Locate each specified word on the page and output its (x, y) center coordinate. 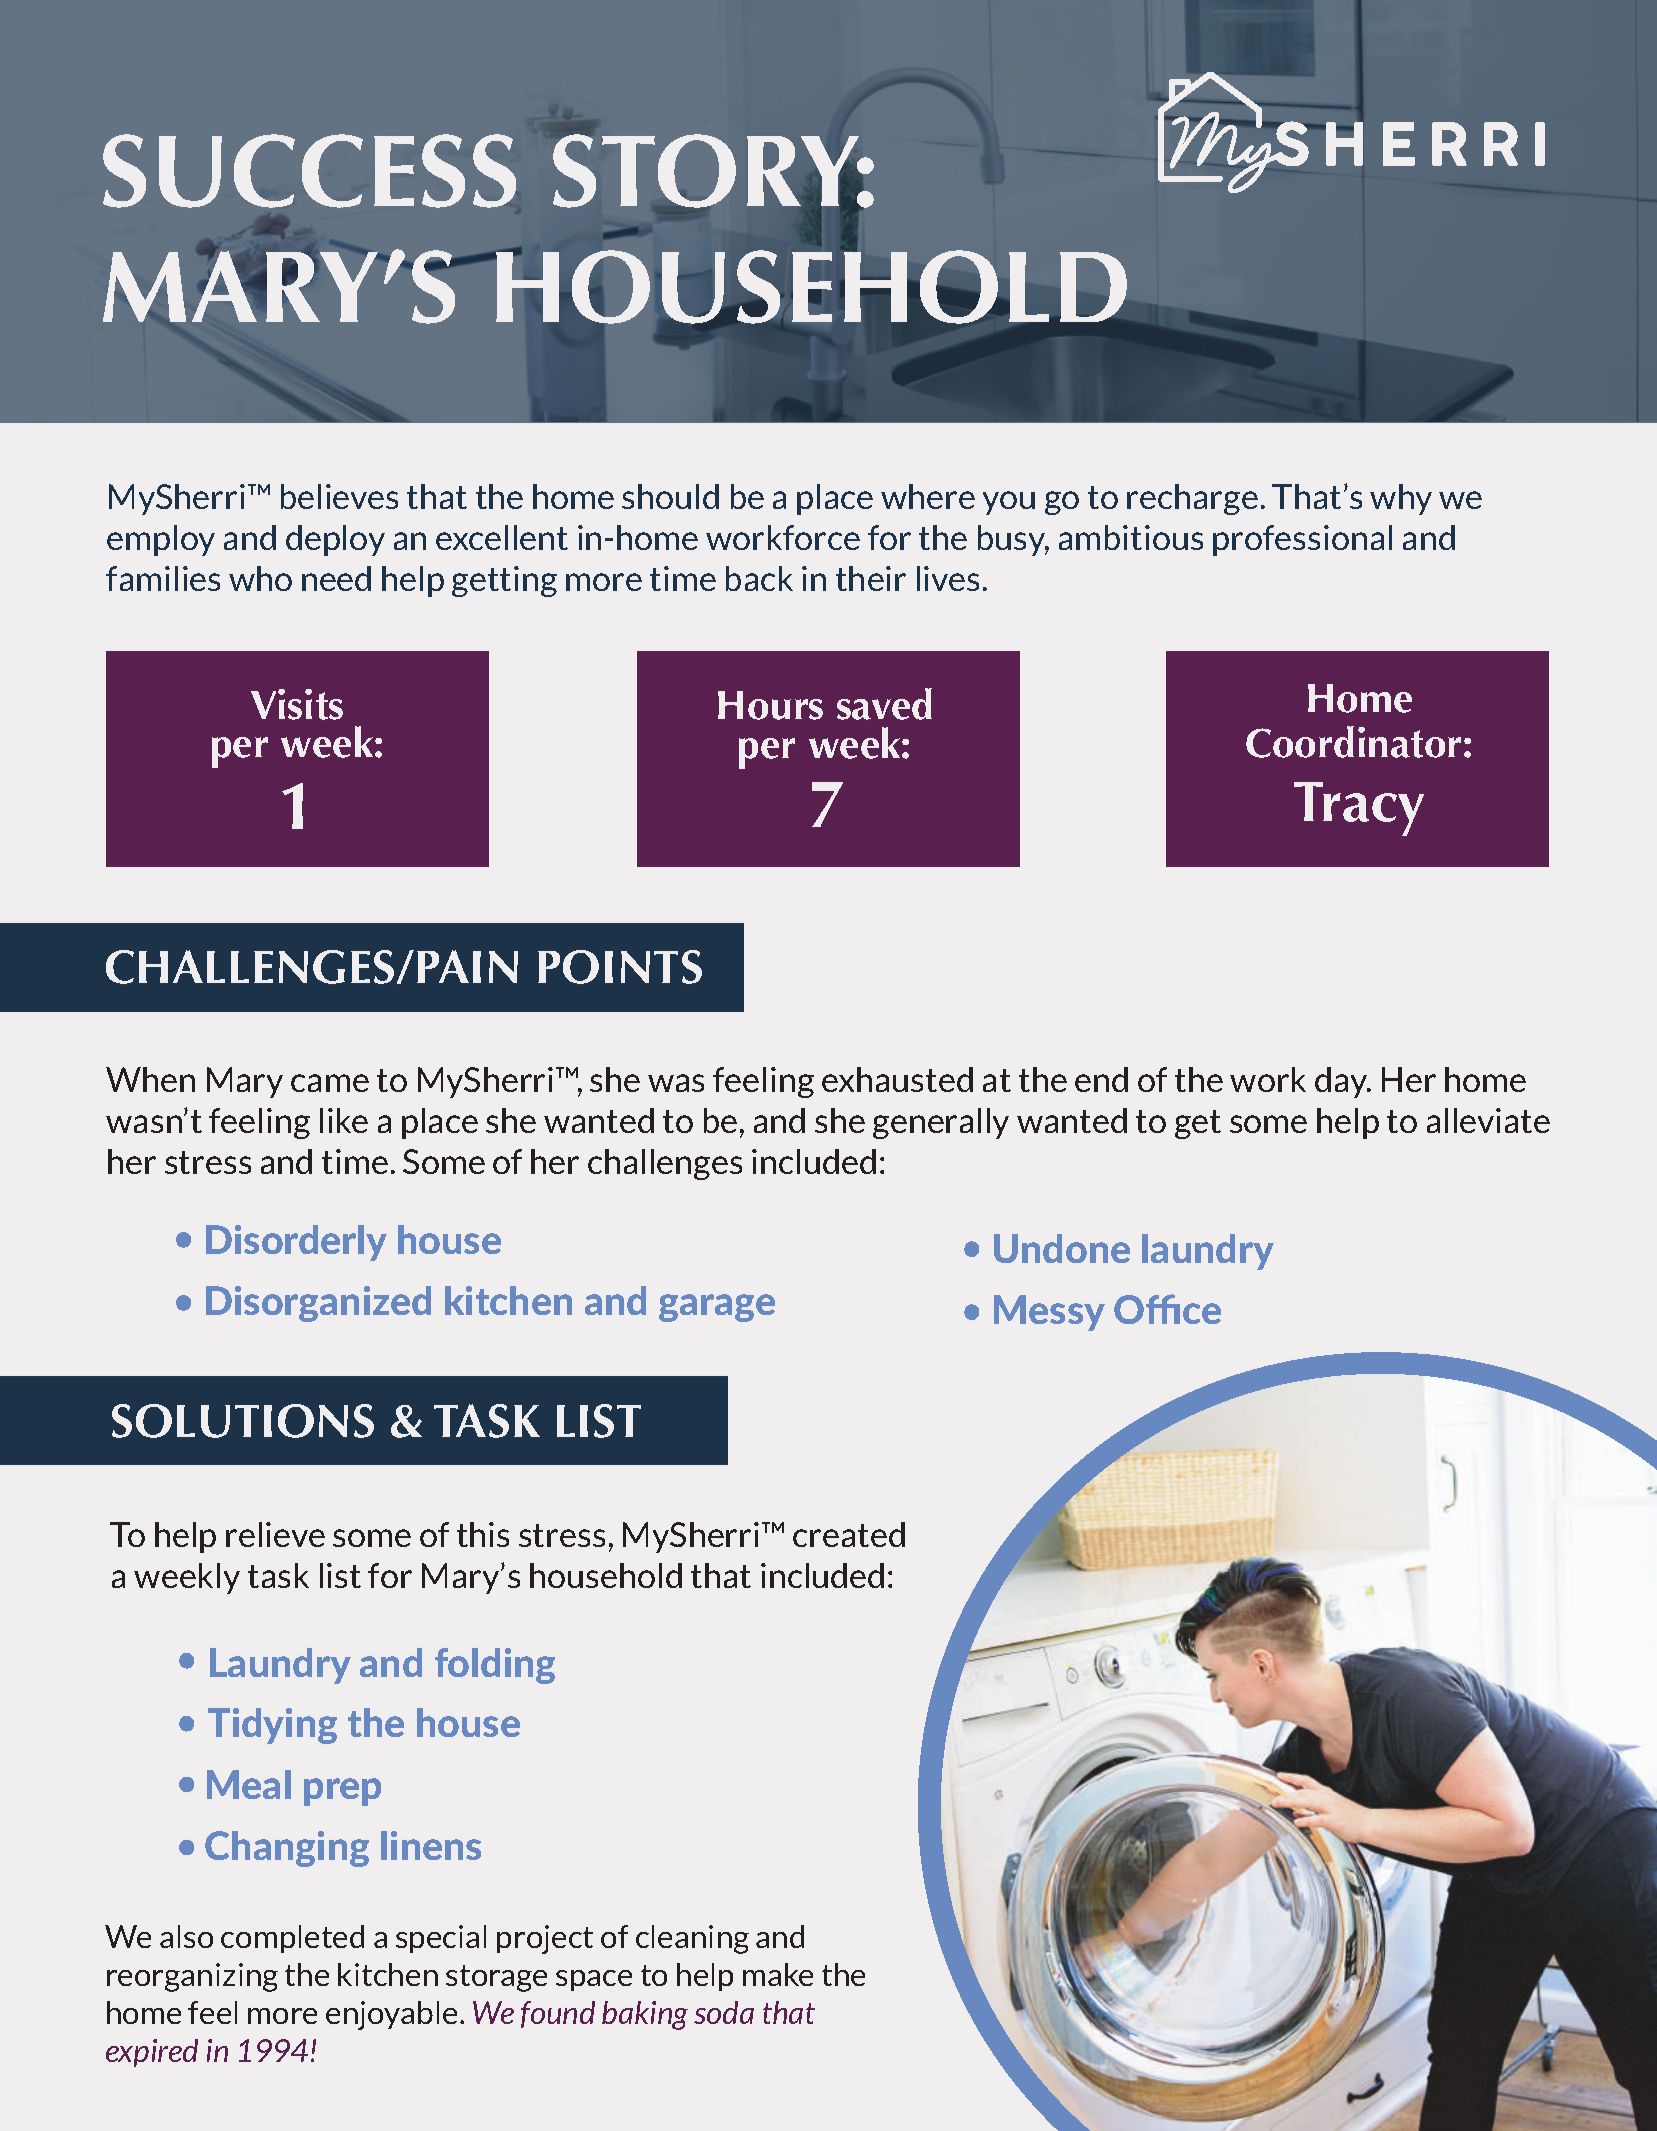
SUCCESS (309, 171)
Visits (297, 704)
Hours (770, 705)
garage (717, 1308)
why (1401, 499)
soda (724, 2012)
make (778, 1974)
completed (292, 1939)
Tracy (1359, 809)
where (928, 496)
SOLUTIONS (243, 1421)
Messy (1049, 1313)
